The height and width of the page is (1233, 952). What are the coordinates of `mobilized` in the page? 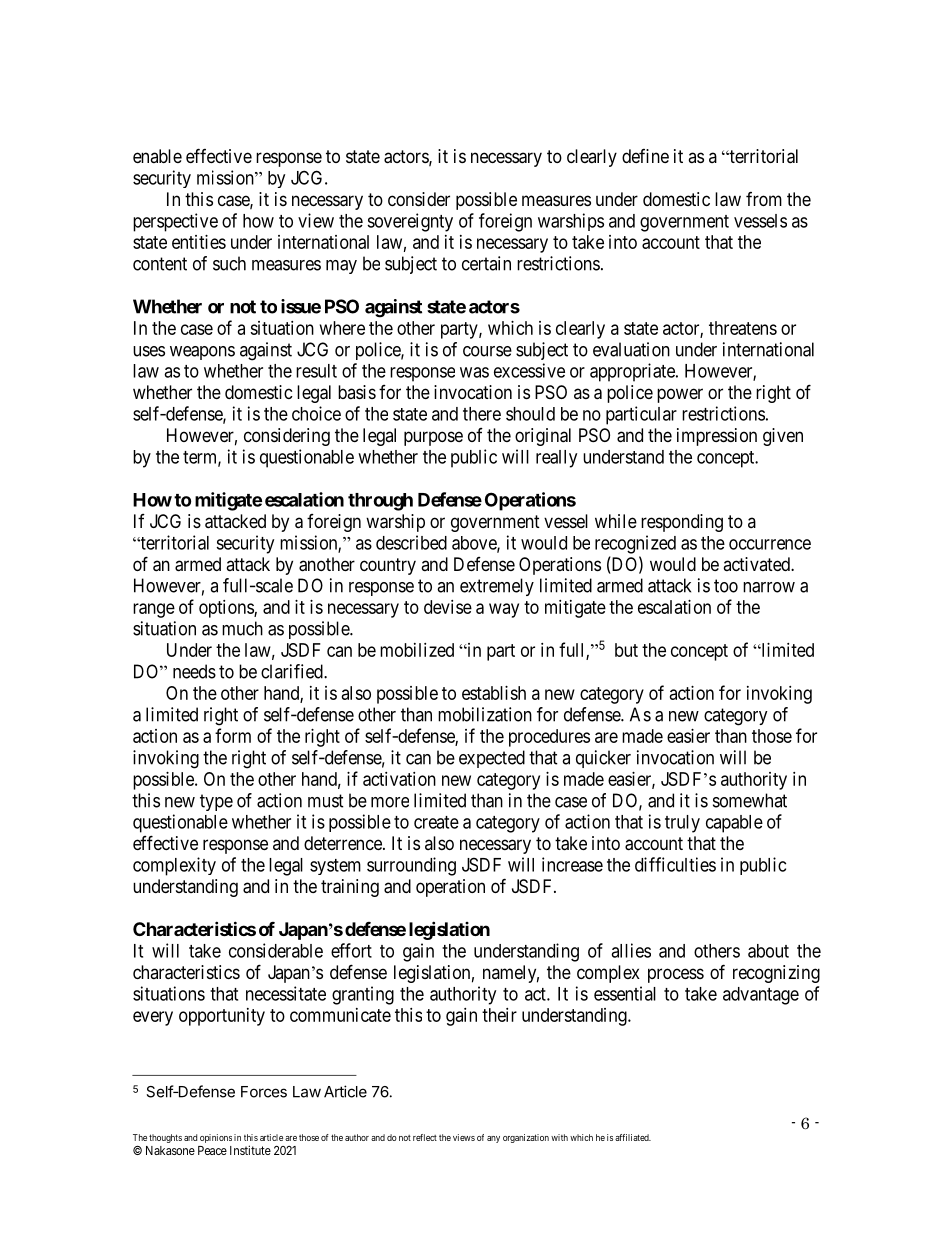 It's located at (417, 650).
